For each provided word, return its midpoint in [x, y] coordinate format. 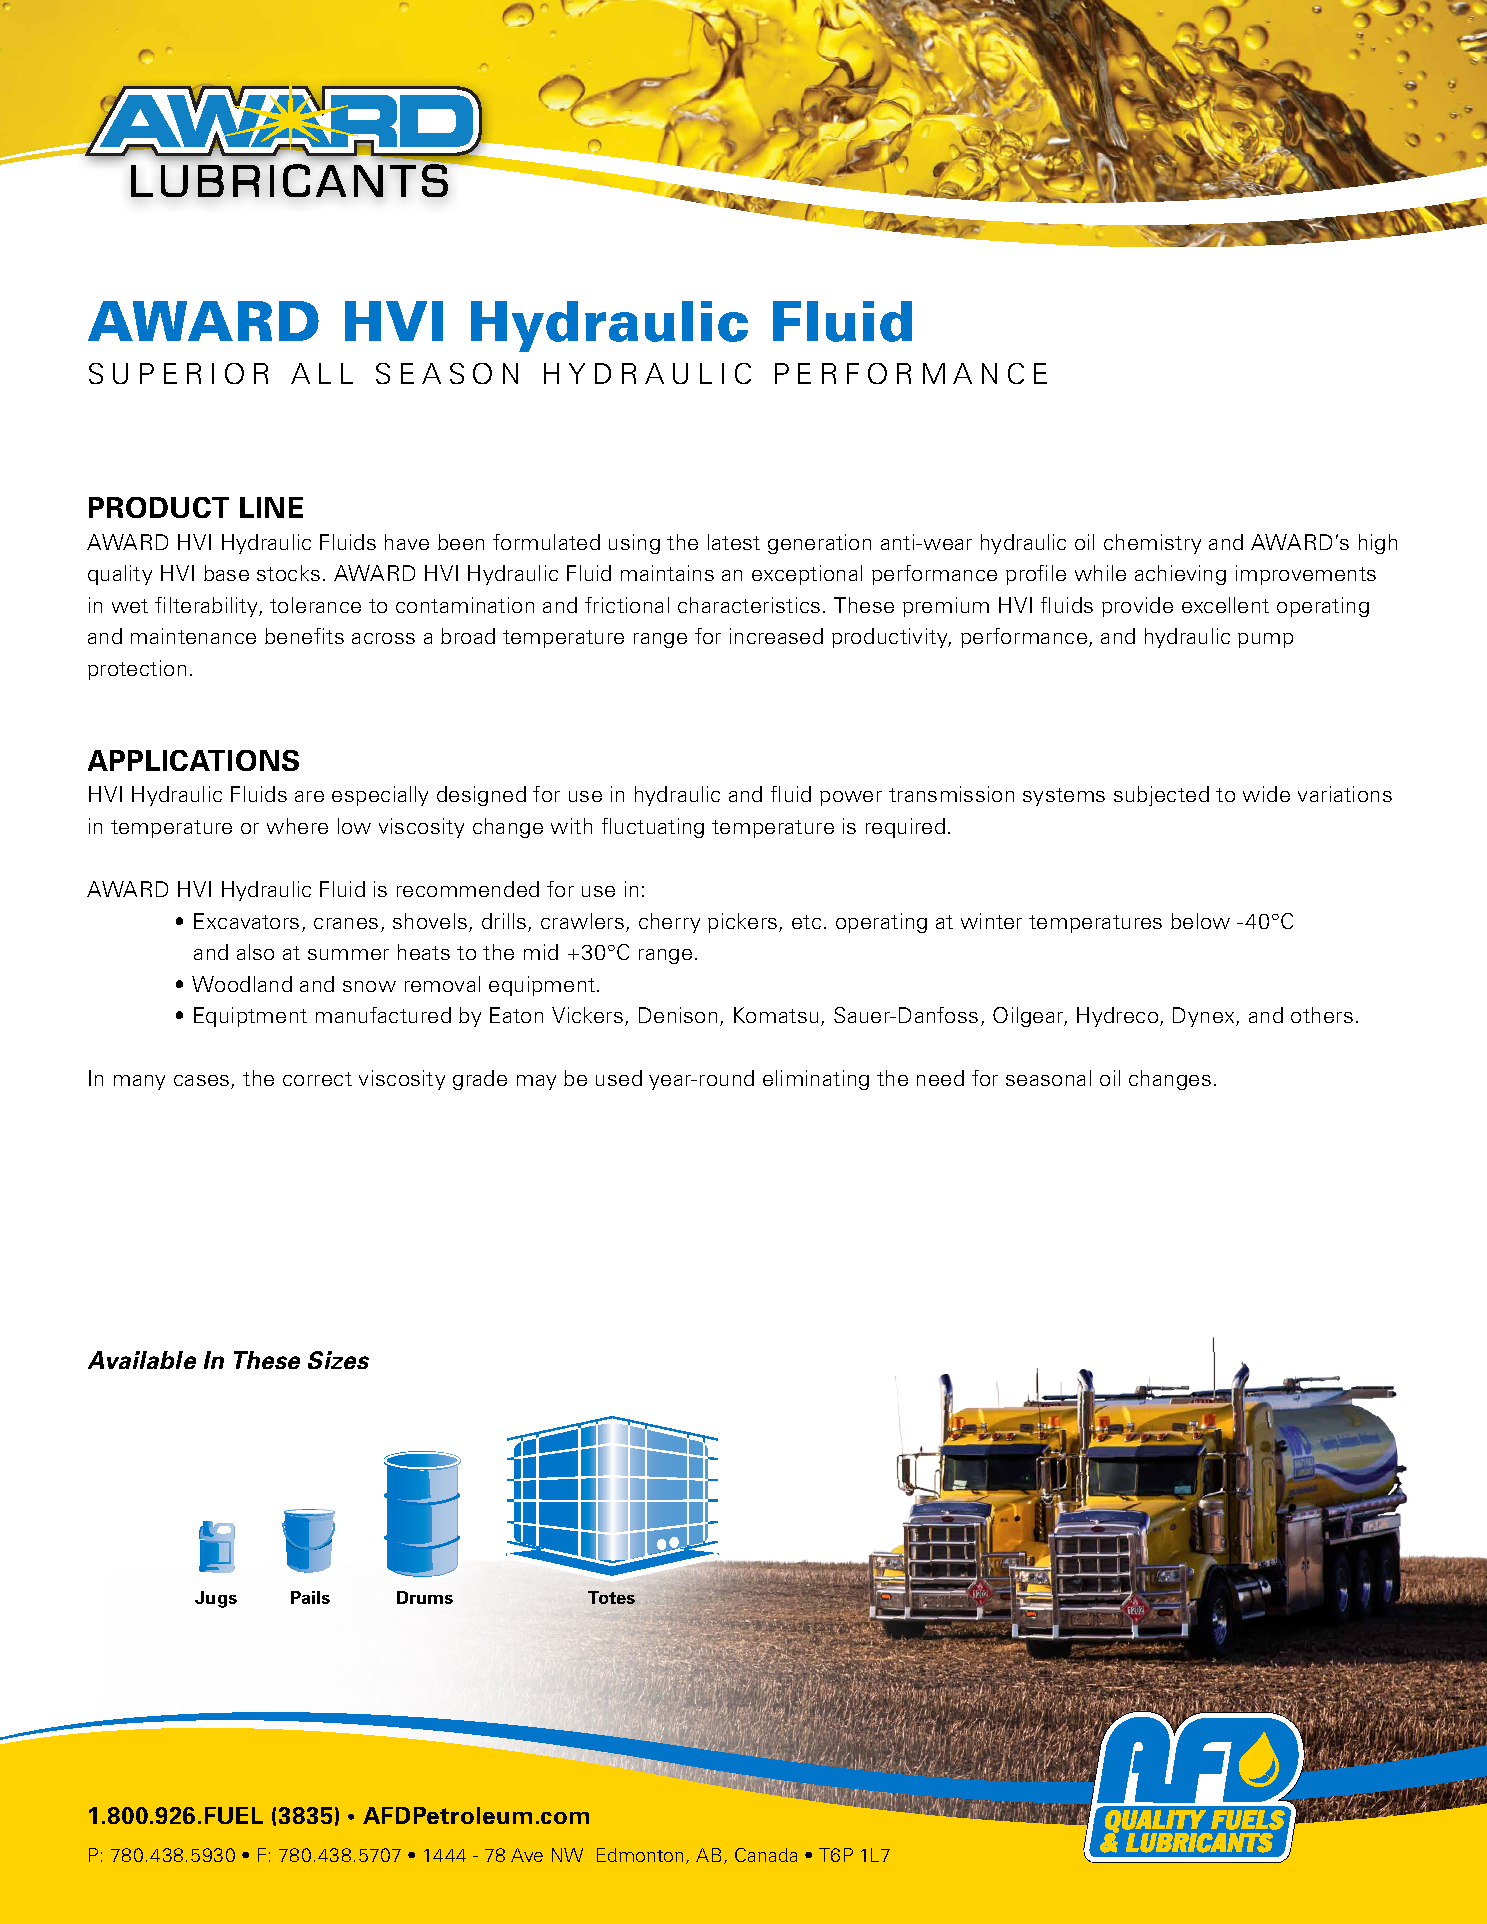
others [1322, 1015]
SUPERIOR [178, 373]
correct [317, 1079]
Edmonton [640, 1855]
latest [734, 542]
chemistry [1152, 544]
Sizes [338, 1360]
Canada [766, 1855]
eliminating [816, 1080]
